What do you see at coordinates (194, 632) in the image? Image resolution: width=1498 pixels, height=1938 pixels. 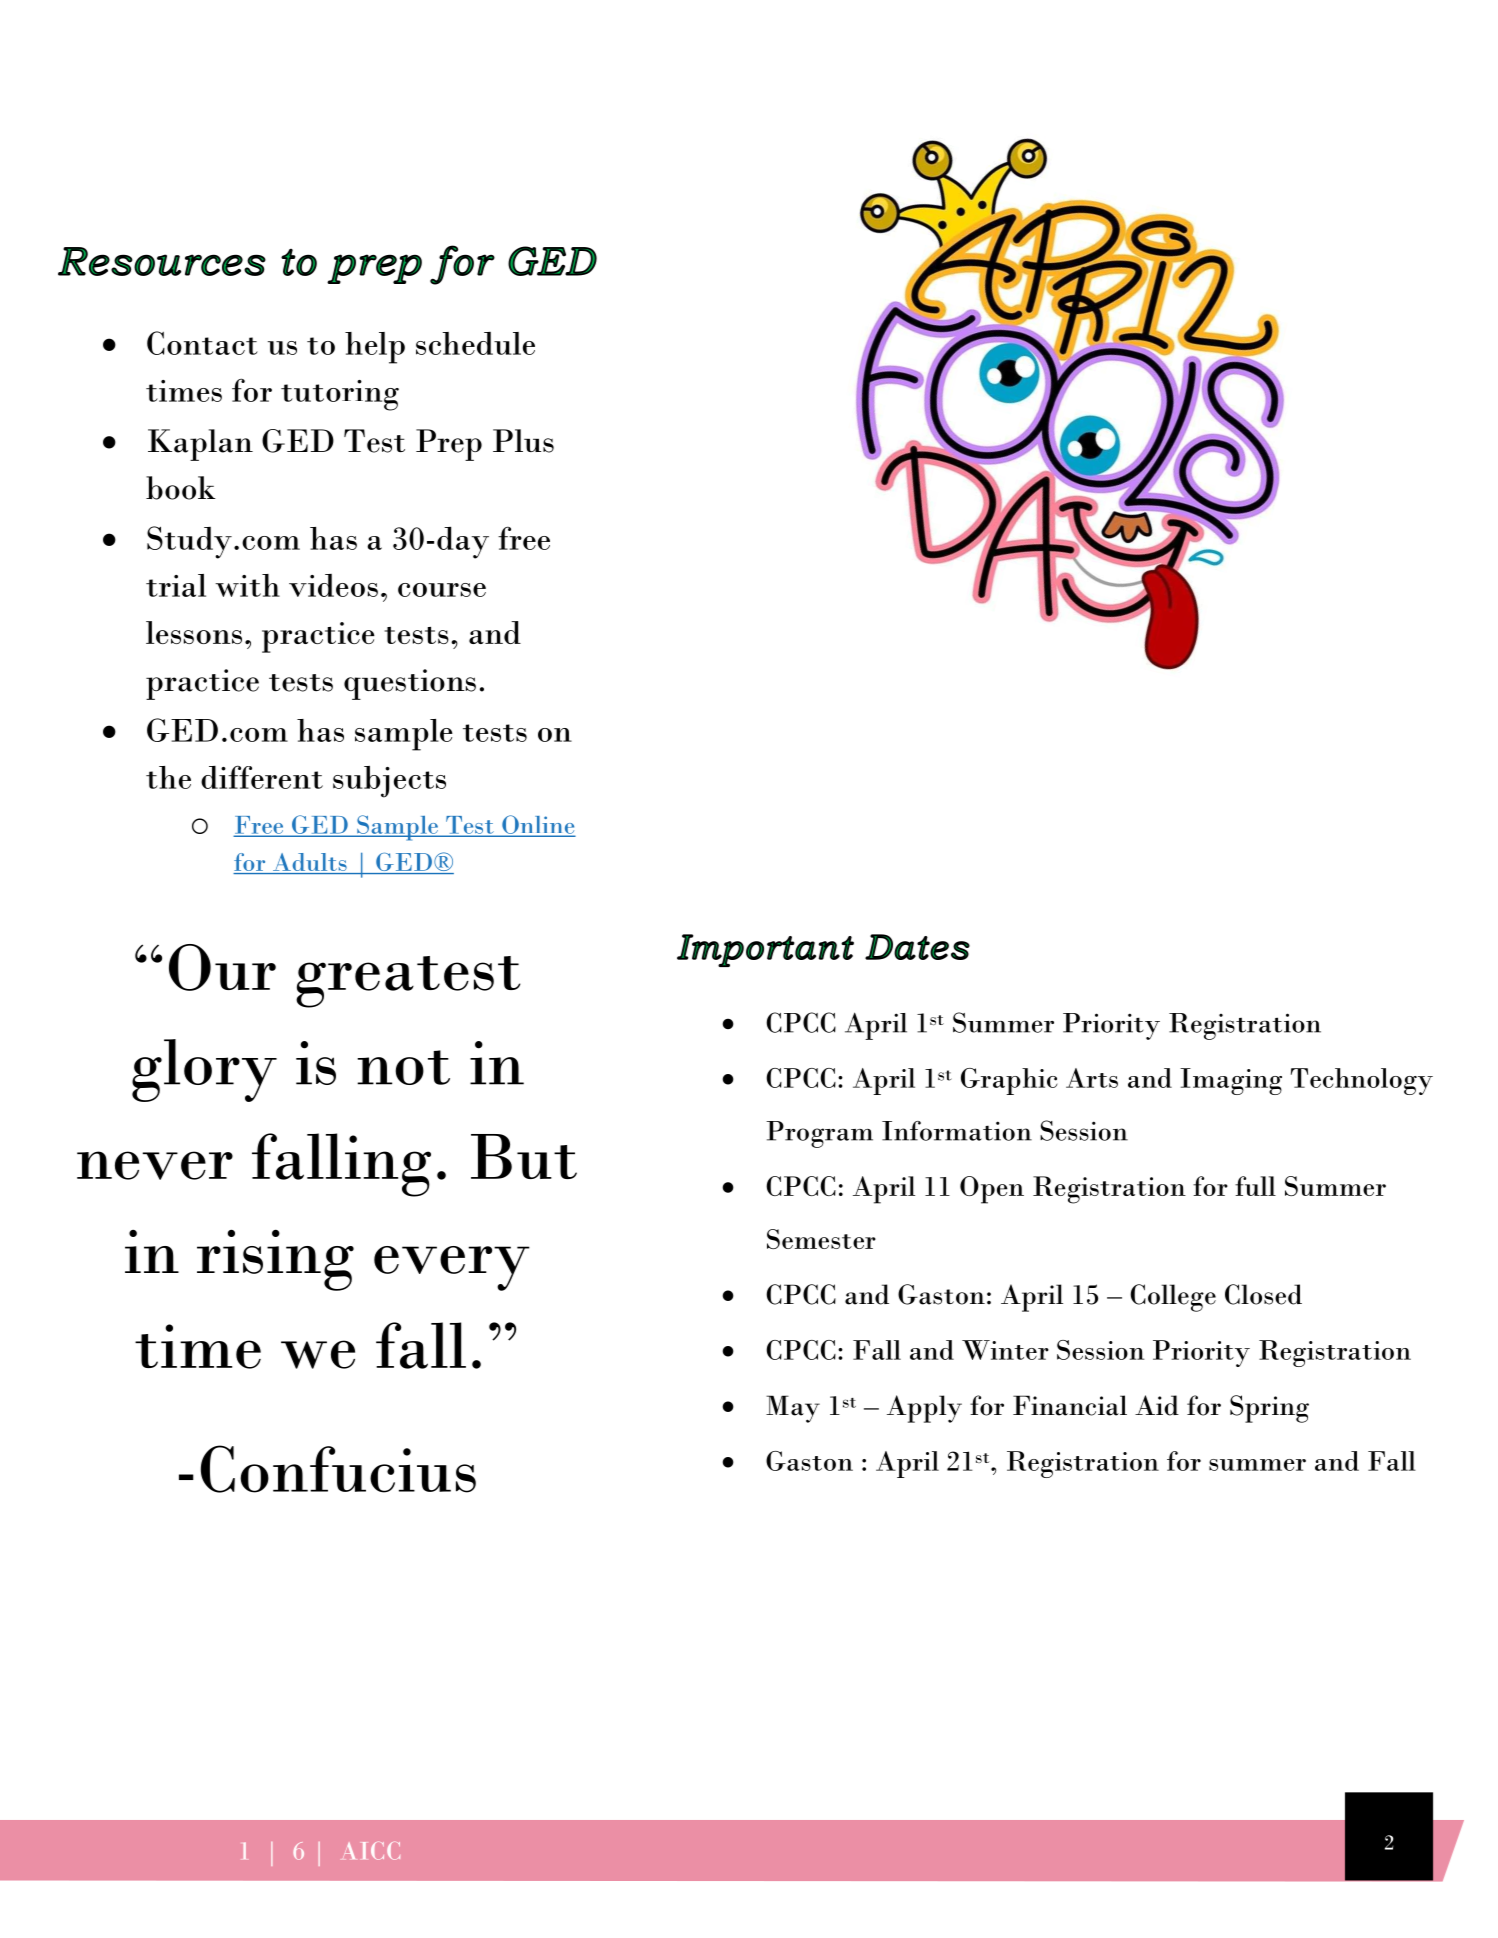 I see `lessons` at bounding box center [194, 632].
